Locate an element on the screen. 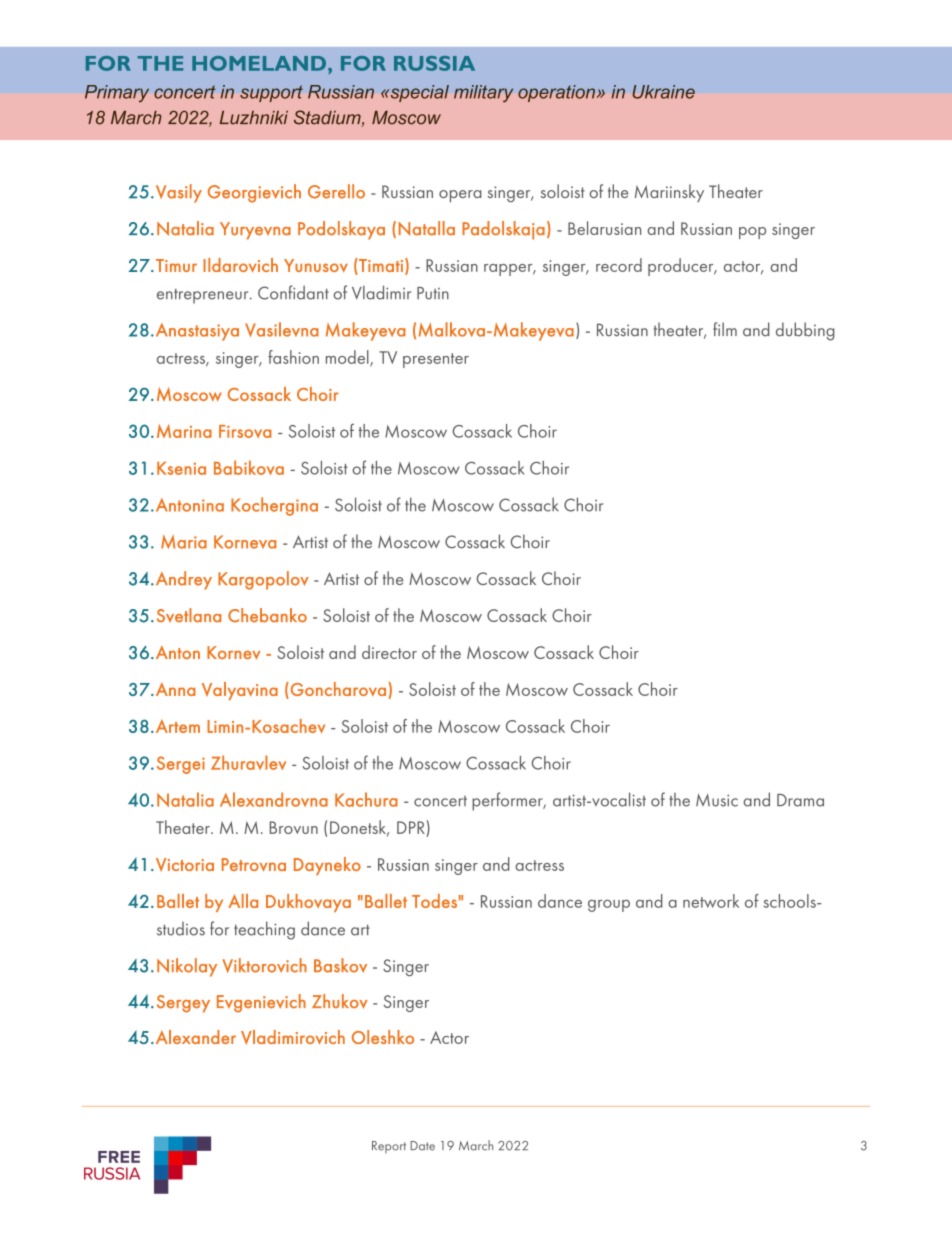  Ukraine is located at coordinates (663, 92).
